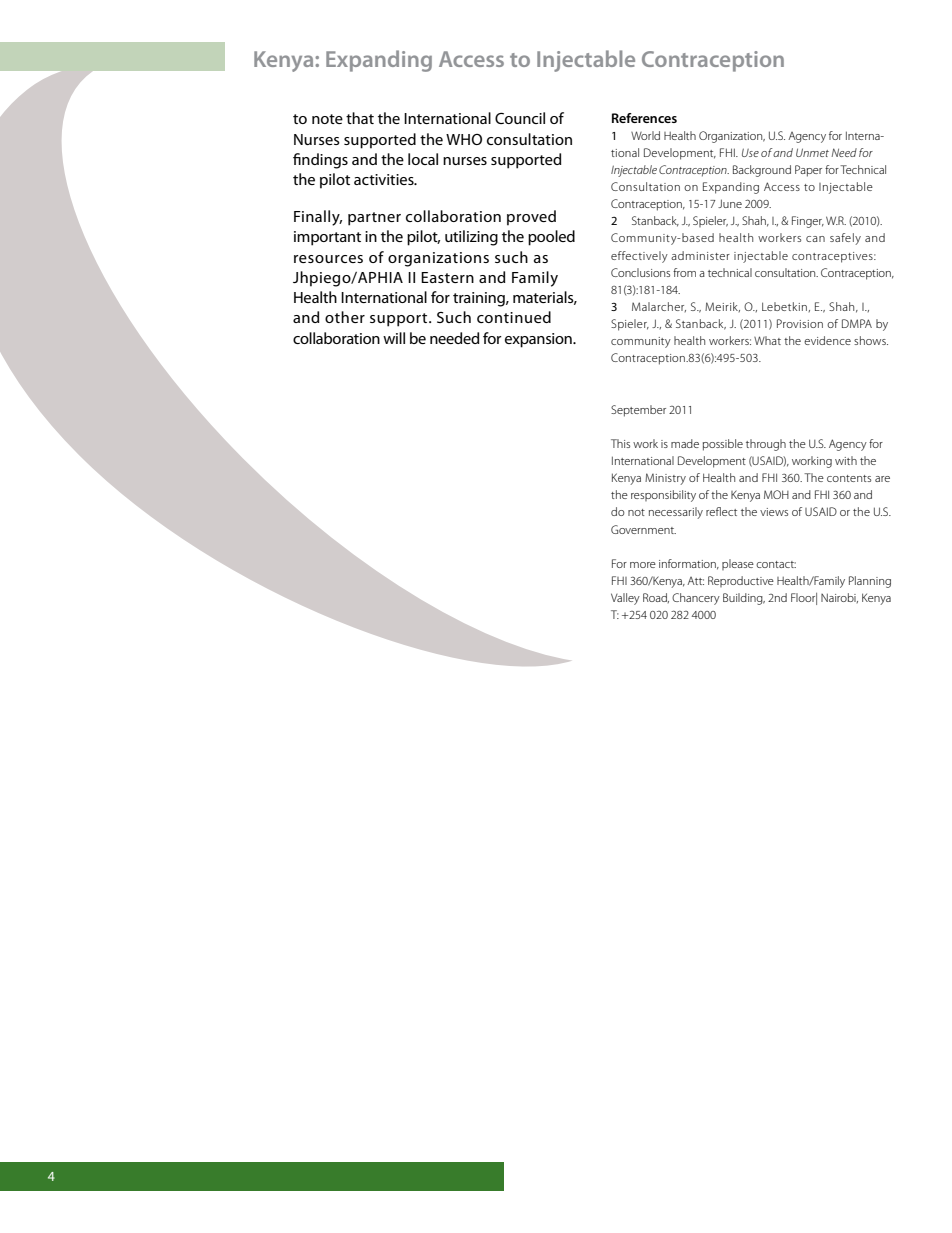  Describe the element at coordinates (620, 443) in the page. I see `This` at that location.
